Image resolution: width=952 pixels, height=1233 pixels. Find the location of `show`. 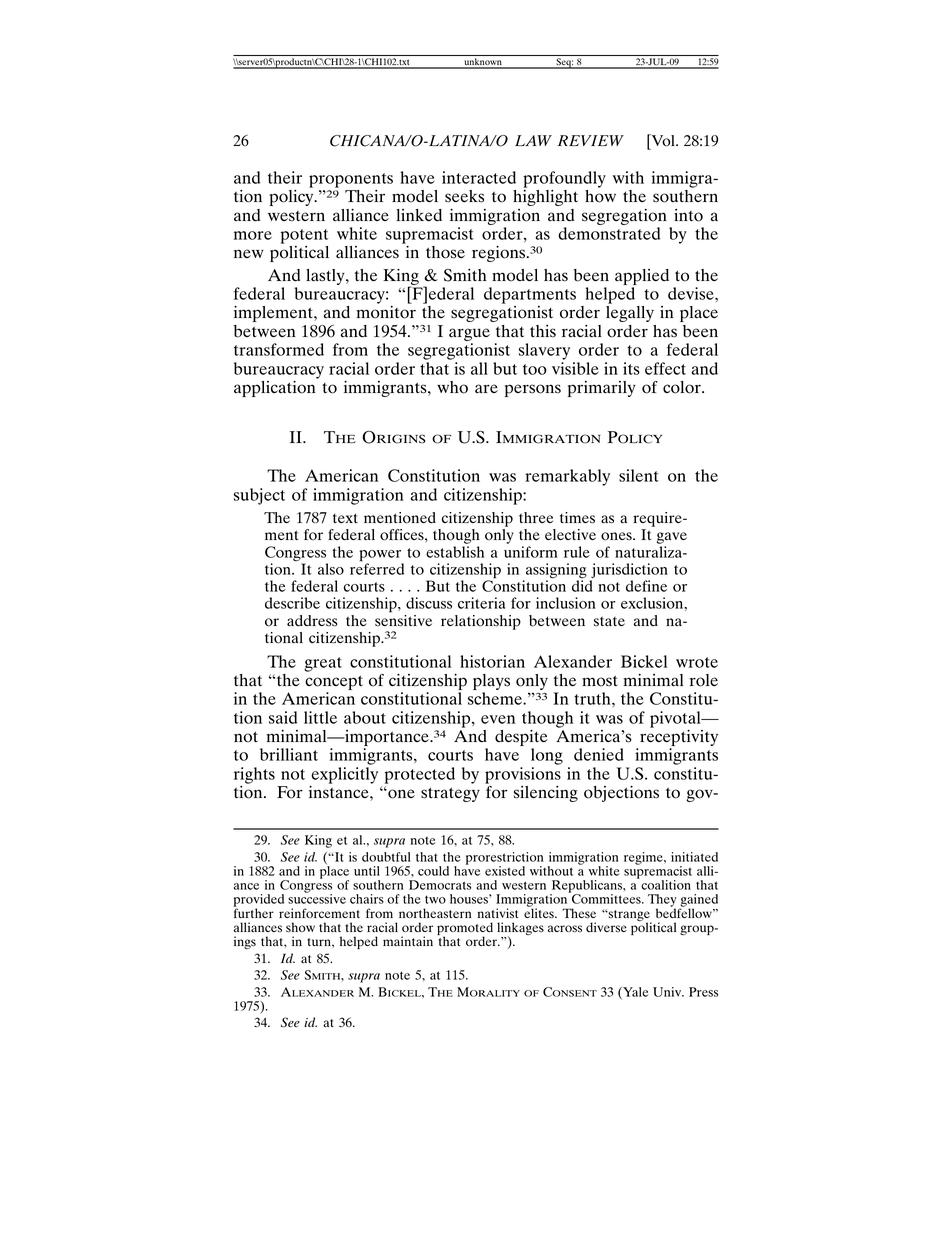

show is located at coordinates (300, 927).
